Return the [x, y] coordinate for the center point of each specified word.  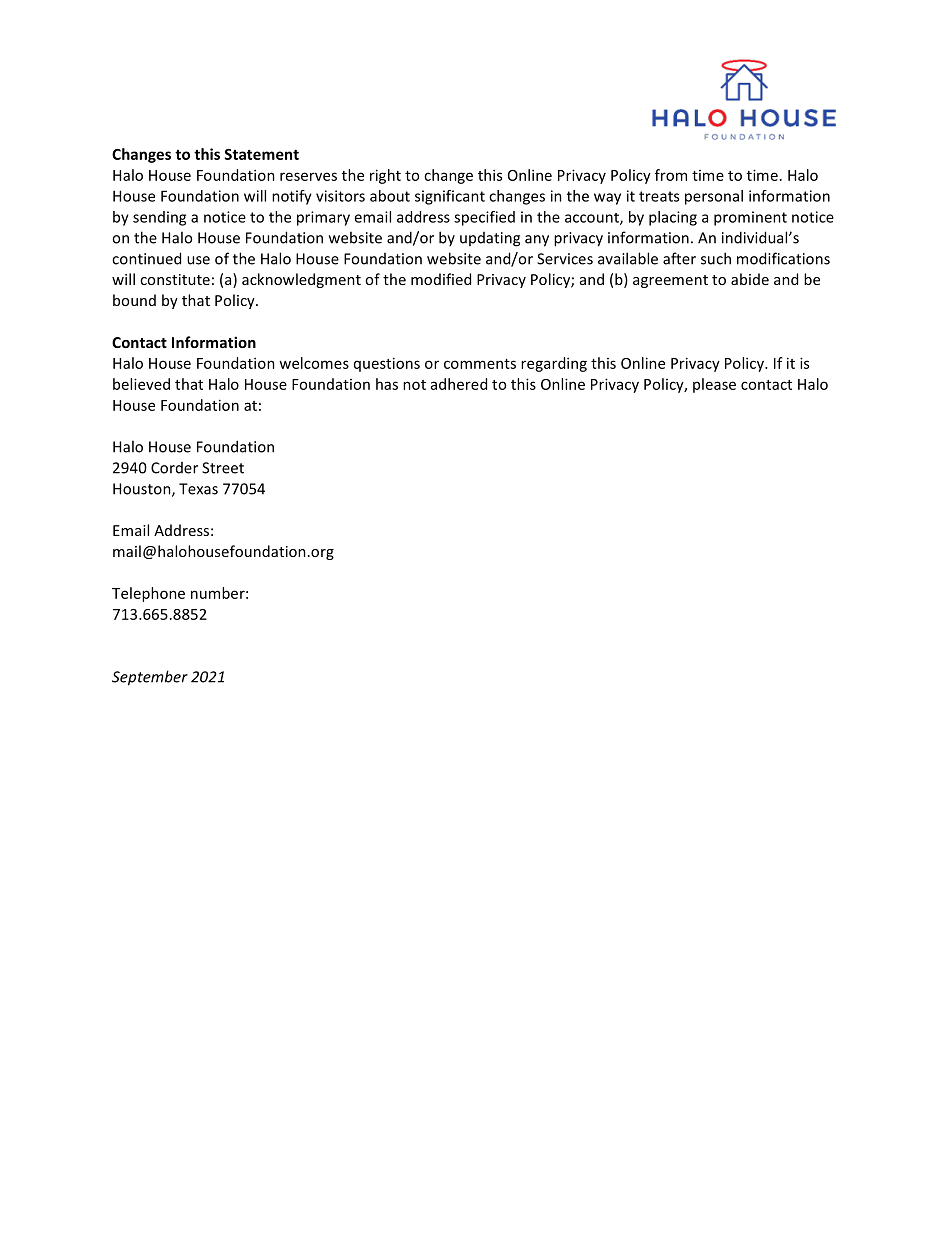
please [714, 385]
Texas [198, 489]
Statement [261, 154]
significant [450, 197]
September [150, 678]
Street [223, 468]
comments [480, 364]
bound [134, 300]
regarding [554, 364]
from [671, 175]
